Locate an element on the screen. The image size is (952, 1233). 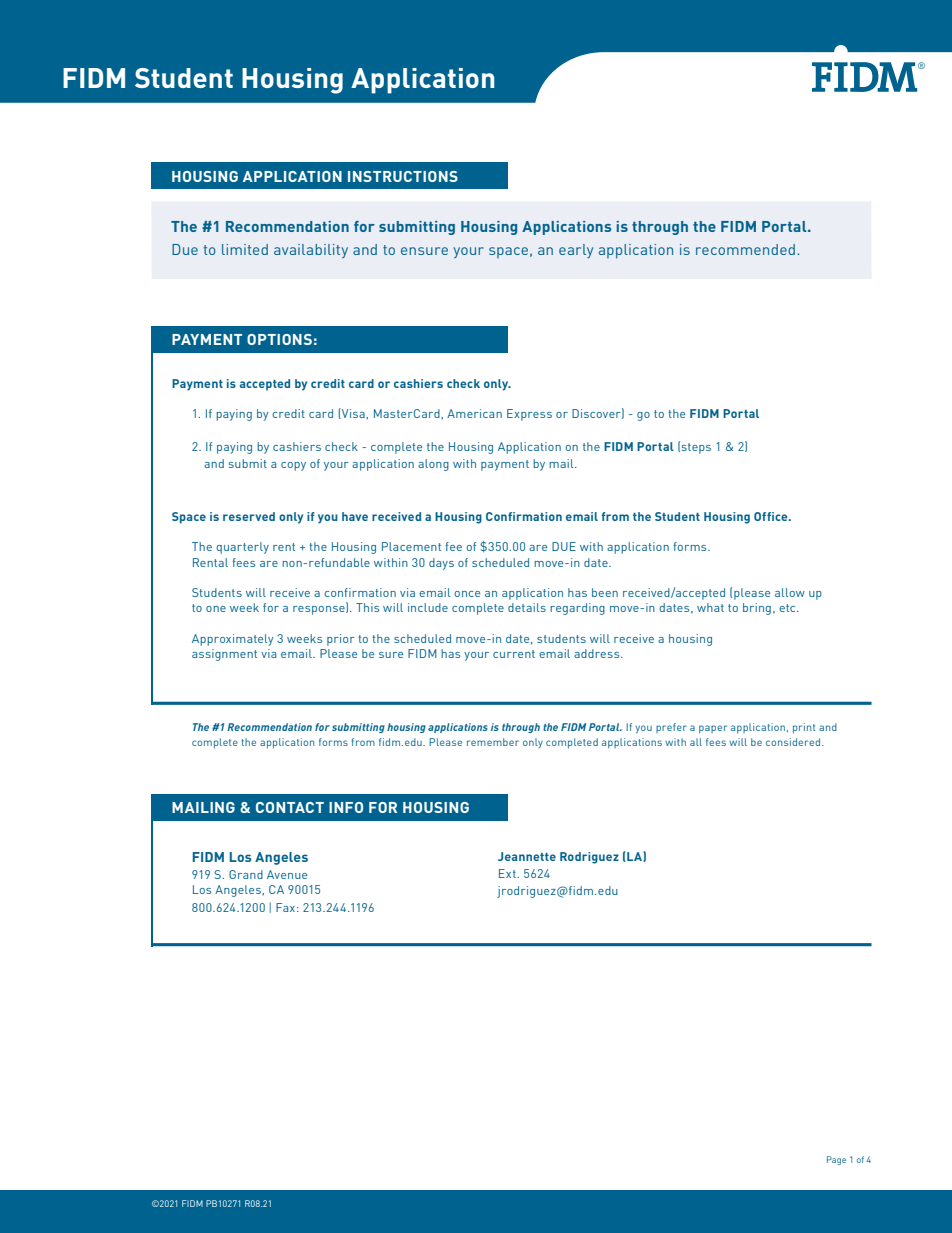
early is located at coordinates (576, 251).
